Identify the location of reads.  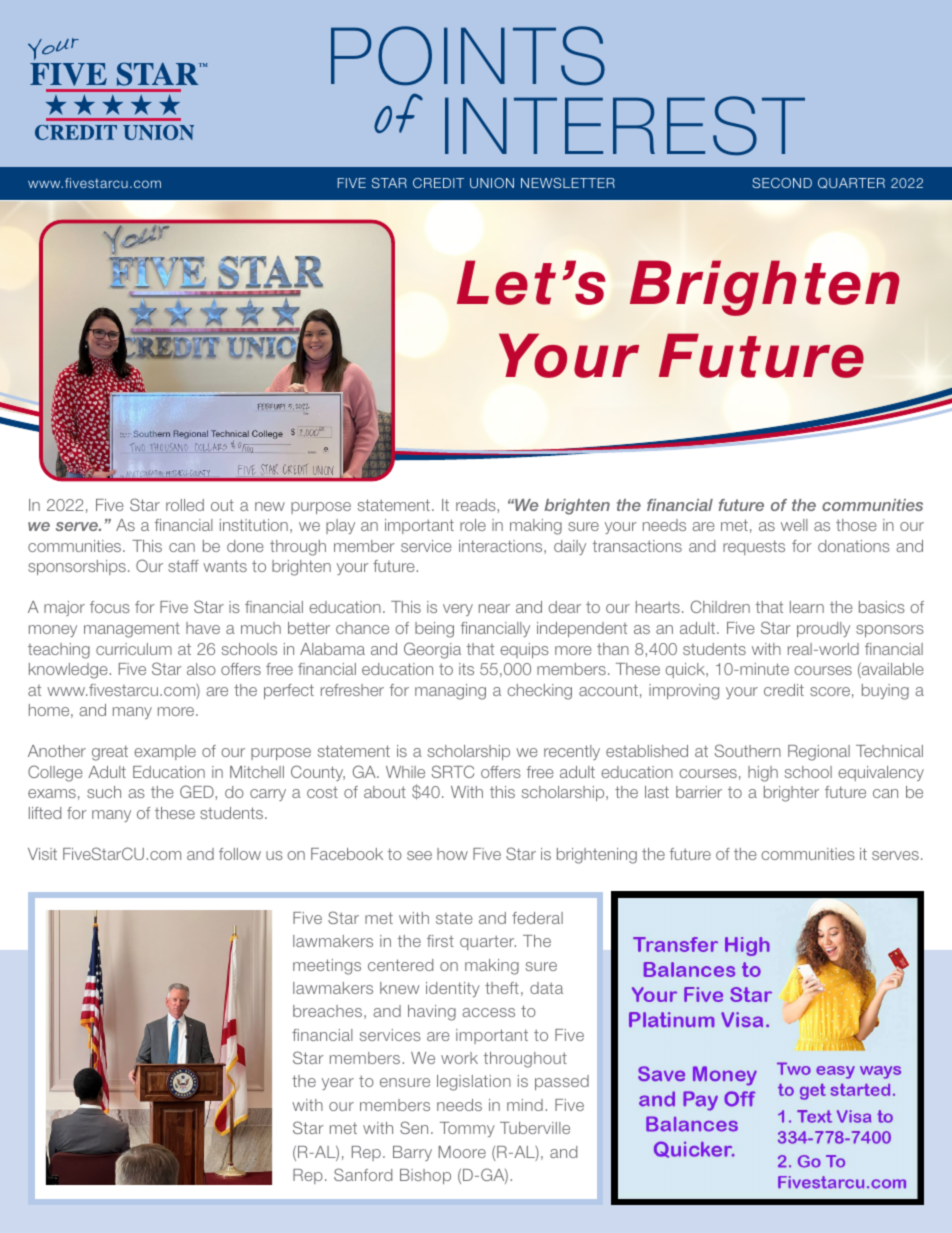
(476, 505).
